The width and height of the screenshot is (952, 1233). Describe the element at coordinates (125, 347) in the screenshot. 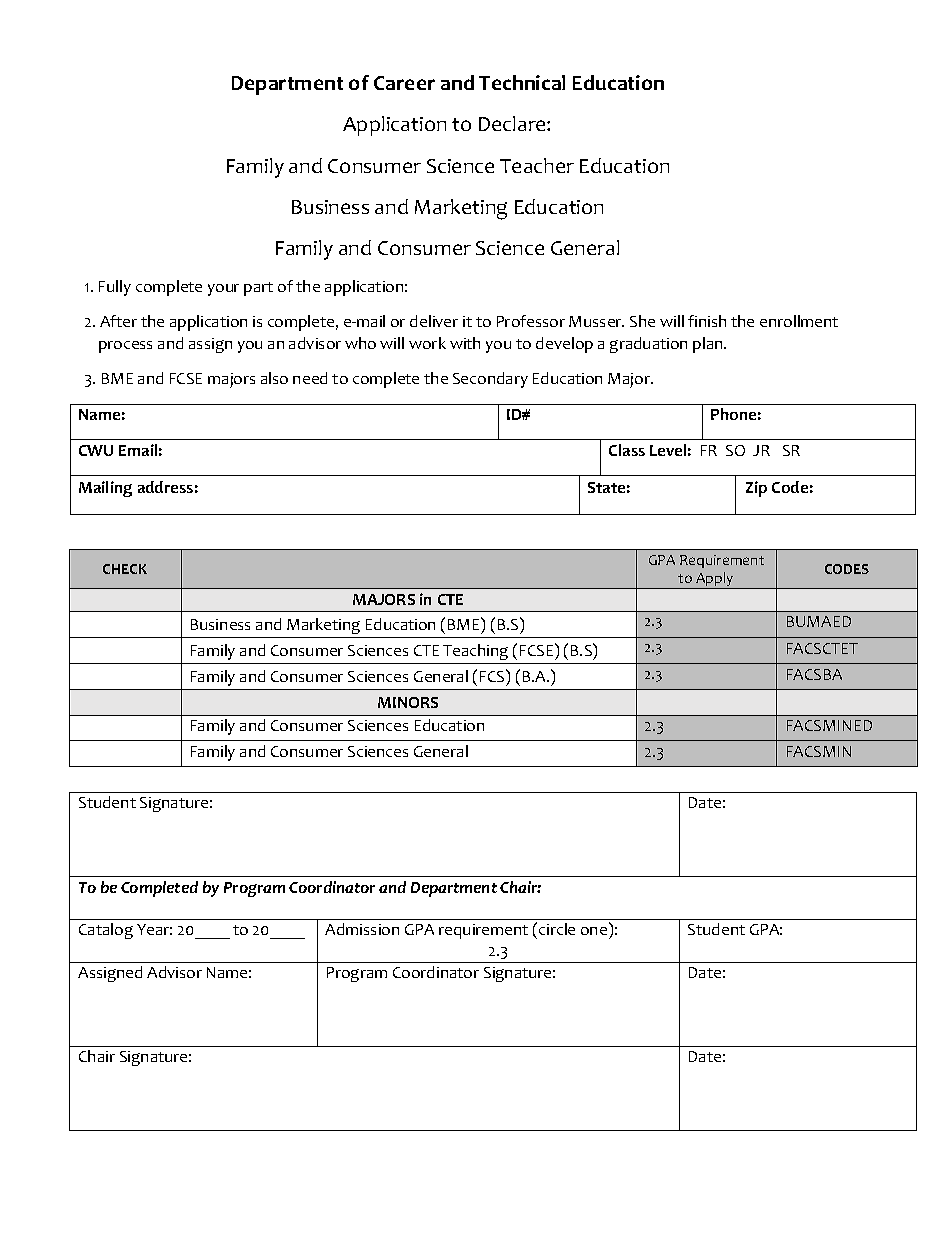

I see `process` at that location.
